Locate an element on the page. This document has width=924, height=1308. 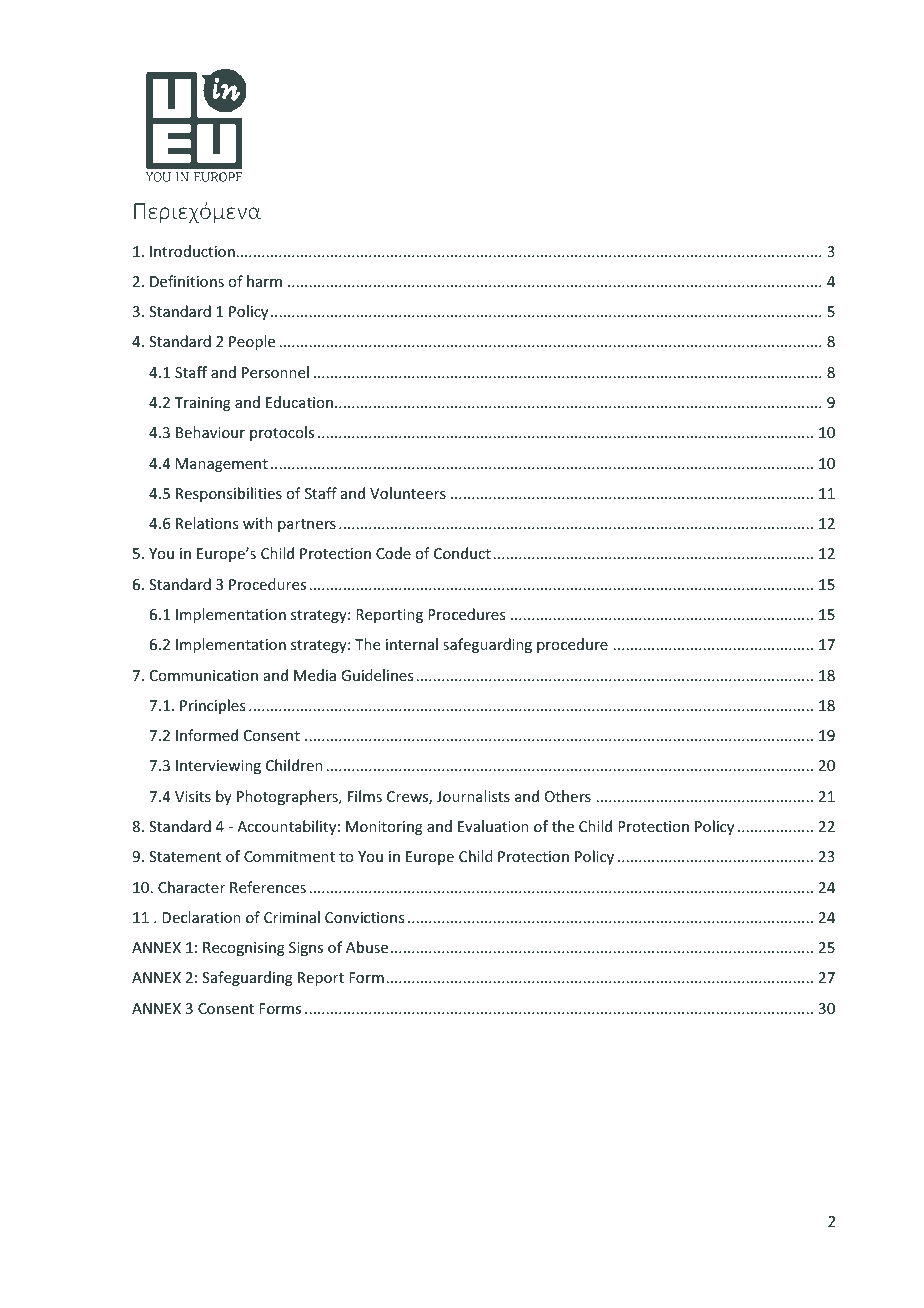
Code is located at coordinates (393, 553).
